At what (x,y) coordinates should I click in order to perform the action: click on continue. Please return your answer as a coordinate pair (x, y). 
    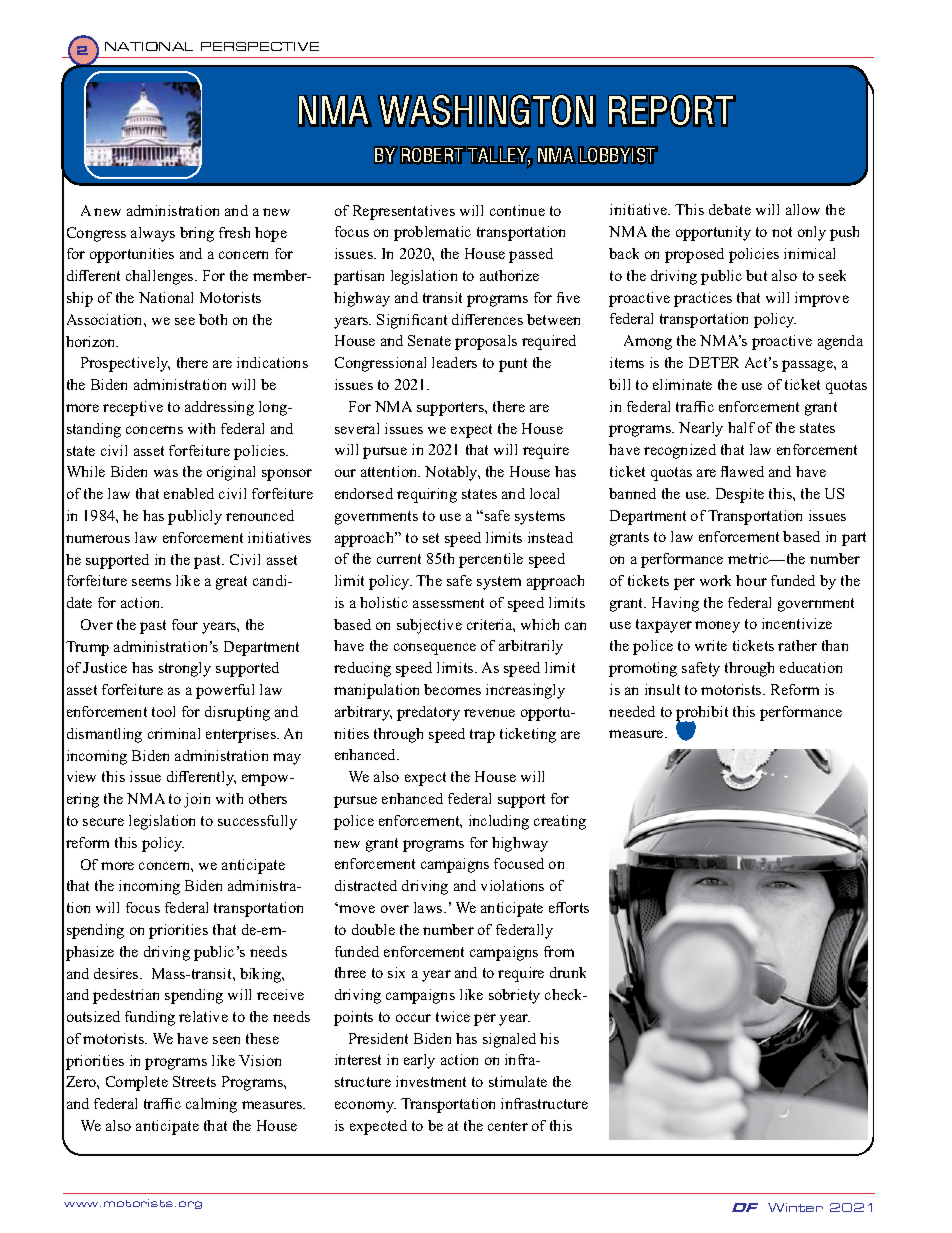
    Looking at the image, I should click on (517, 210).
